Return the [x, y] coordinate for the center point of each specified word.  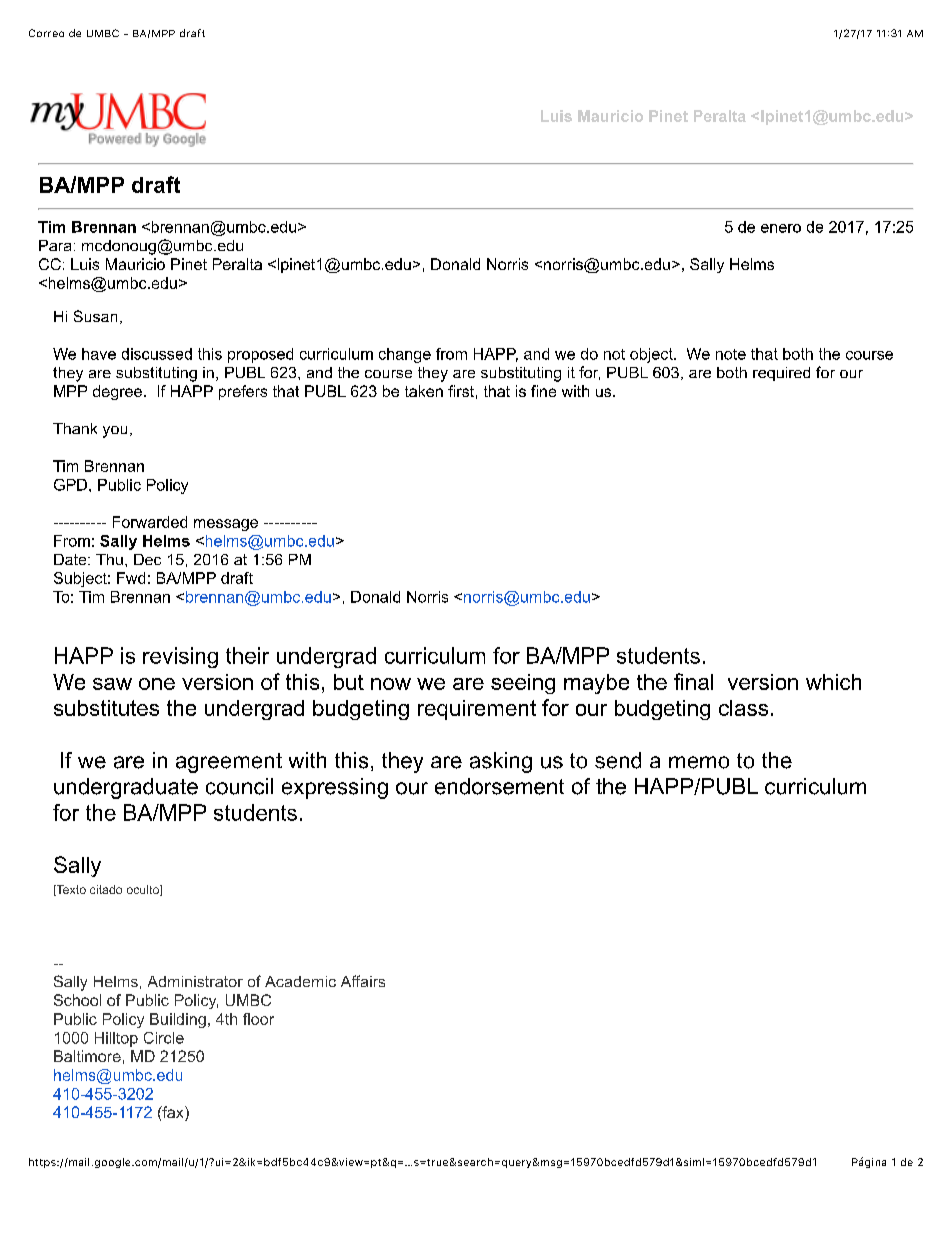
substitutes [106, 708]
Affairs [363, 981]
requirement [477, 710]
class [743, 708]
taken [424, 391]
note [731, 354]
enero [781, 228]
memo [699, 762]
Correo [46, 33]
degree [117, 392]
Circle [164, 1038]
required [781, 374]
